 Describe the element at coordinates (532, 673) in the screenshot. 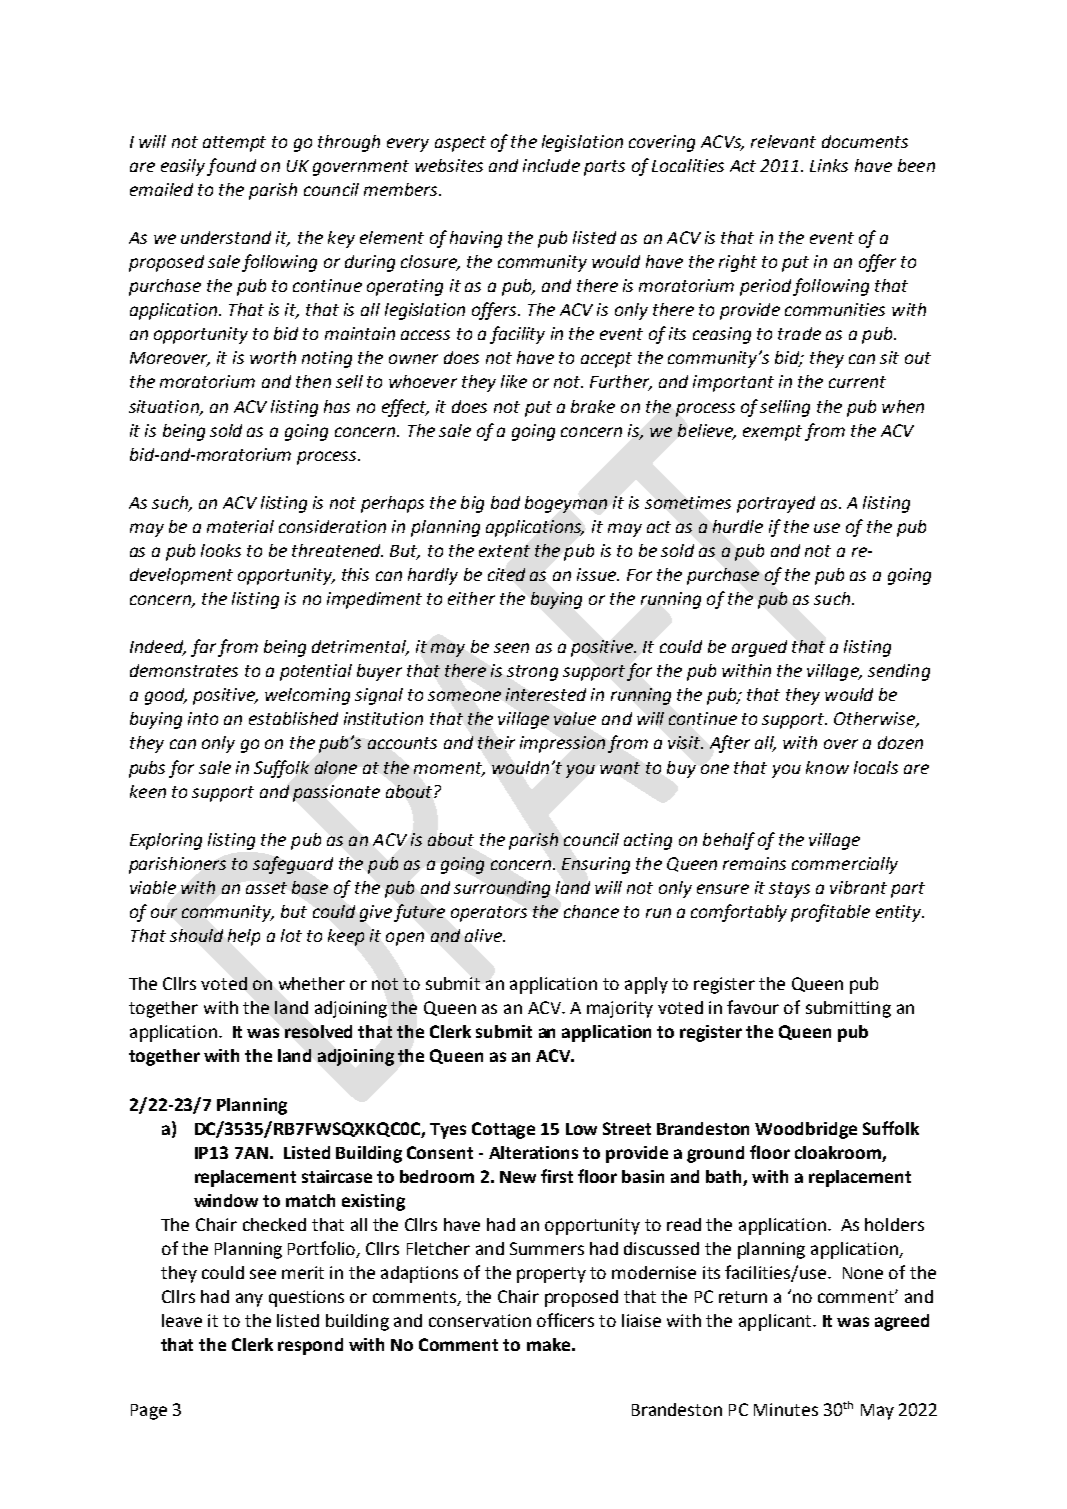

I see `strong` at that location.
